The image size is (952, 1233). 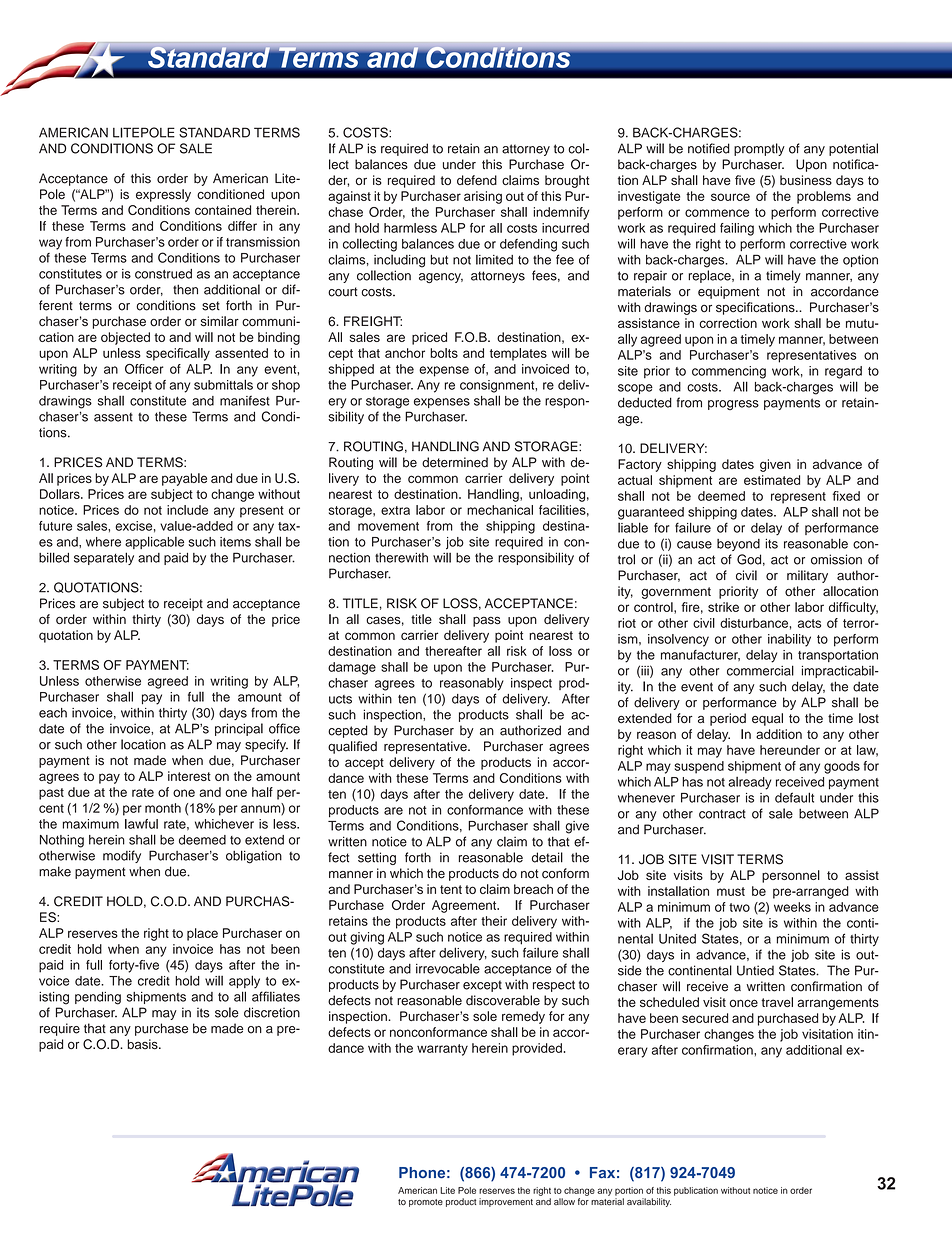 I want to click on business, so click(x=806, y=180).
